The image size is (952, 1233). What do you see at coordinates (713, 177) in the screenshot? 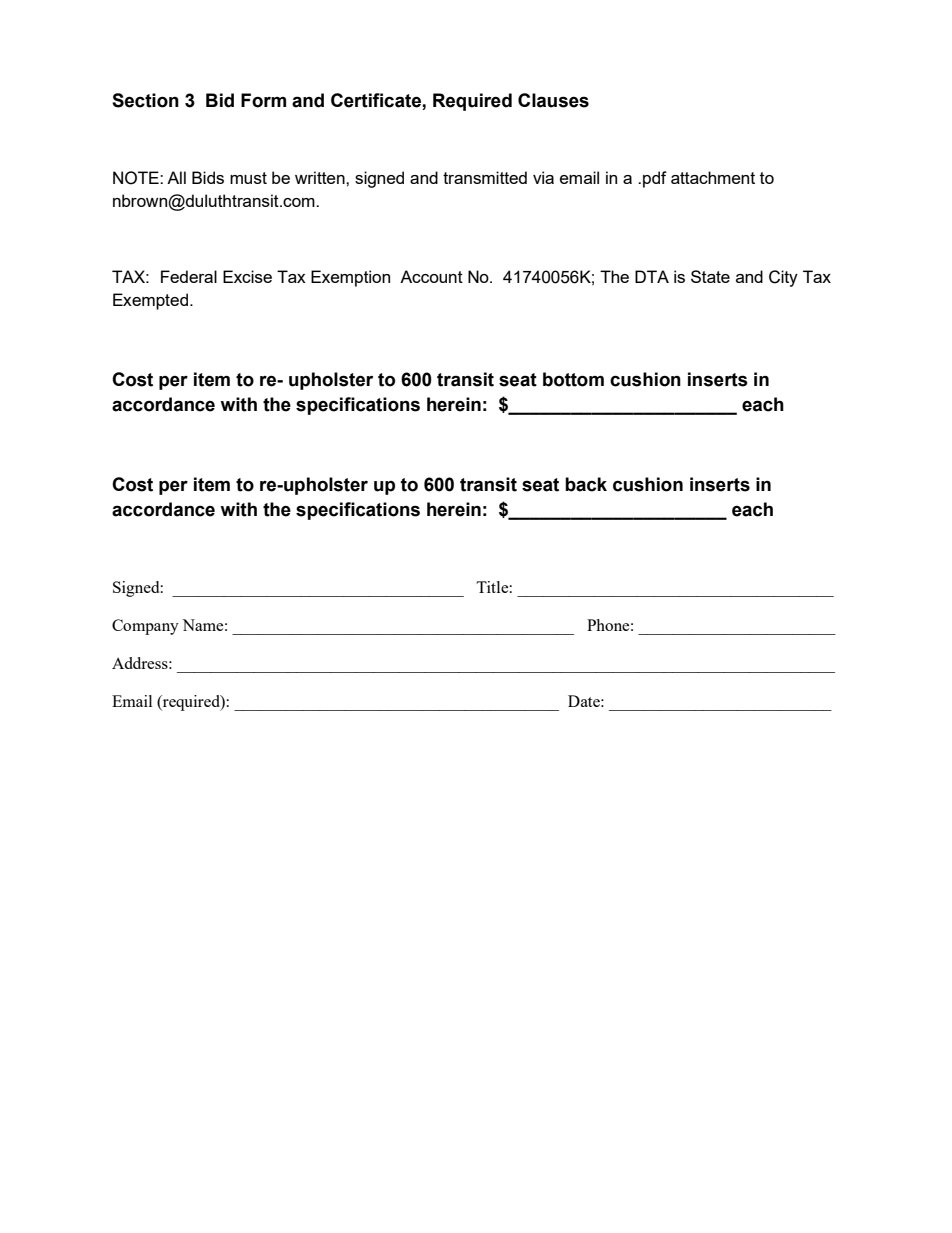
I see `attachment` at bounding box center [713, 177].
